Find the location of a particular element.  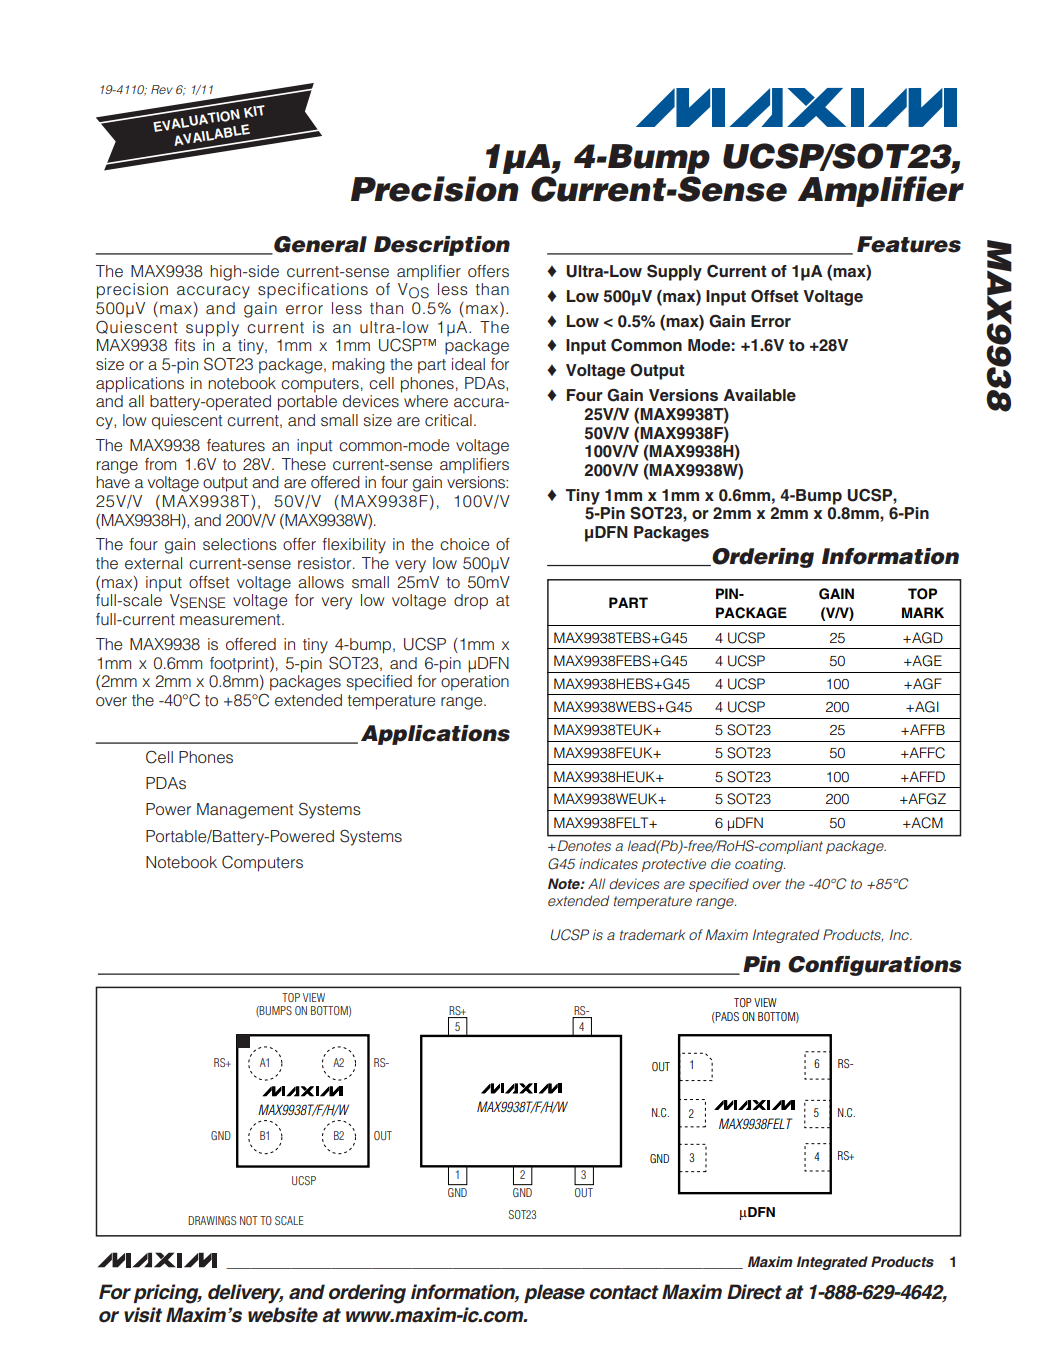

operation is located at coordinates (475, 683).
